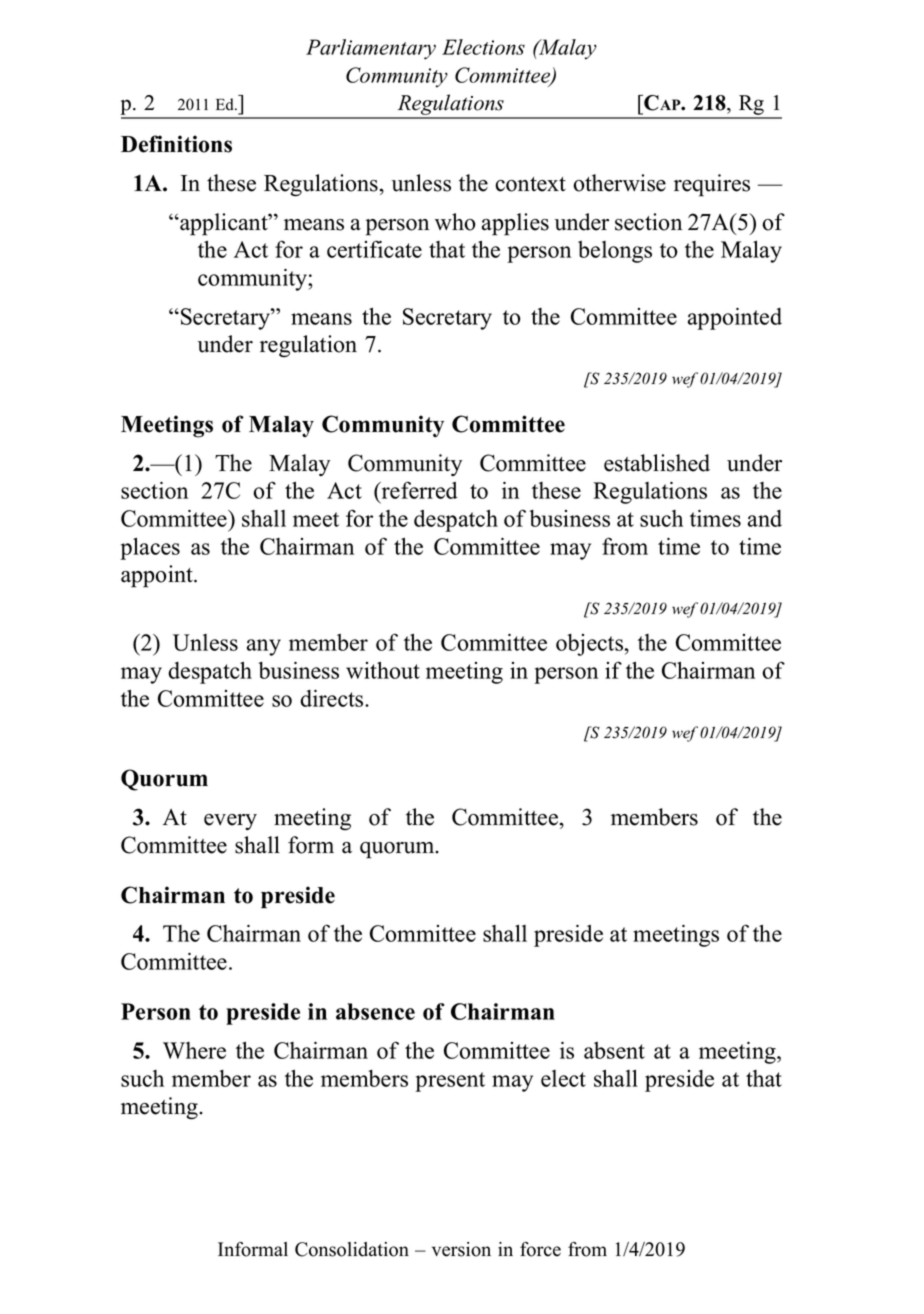  What do you see at coordinates (150, 548) in the document?
I see `places` at bounding box center [150, 548].
